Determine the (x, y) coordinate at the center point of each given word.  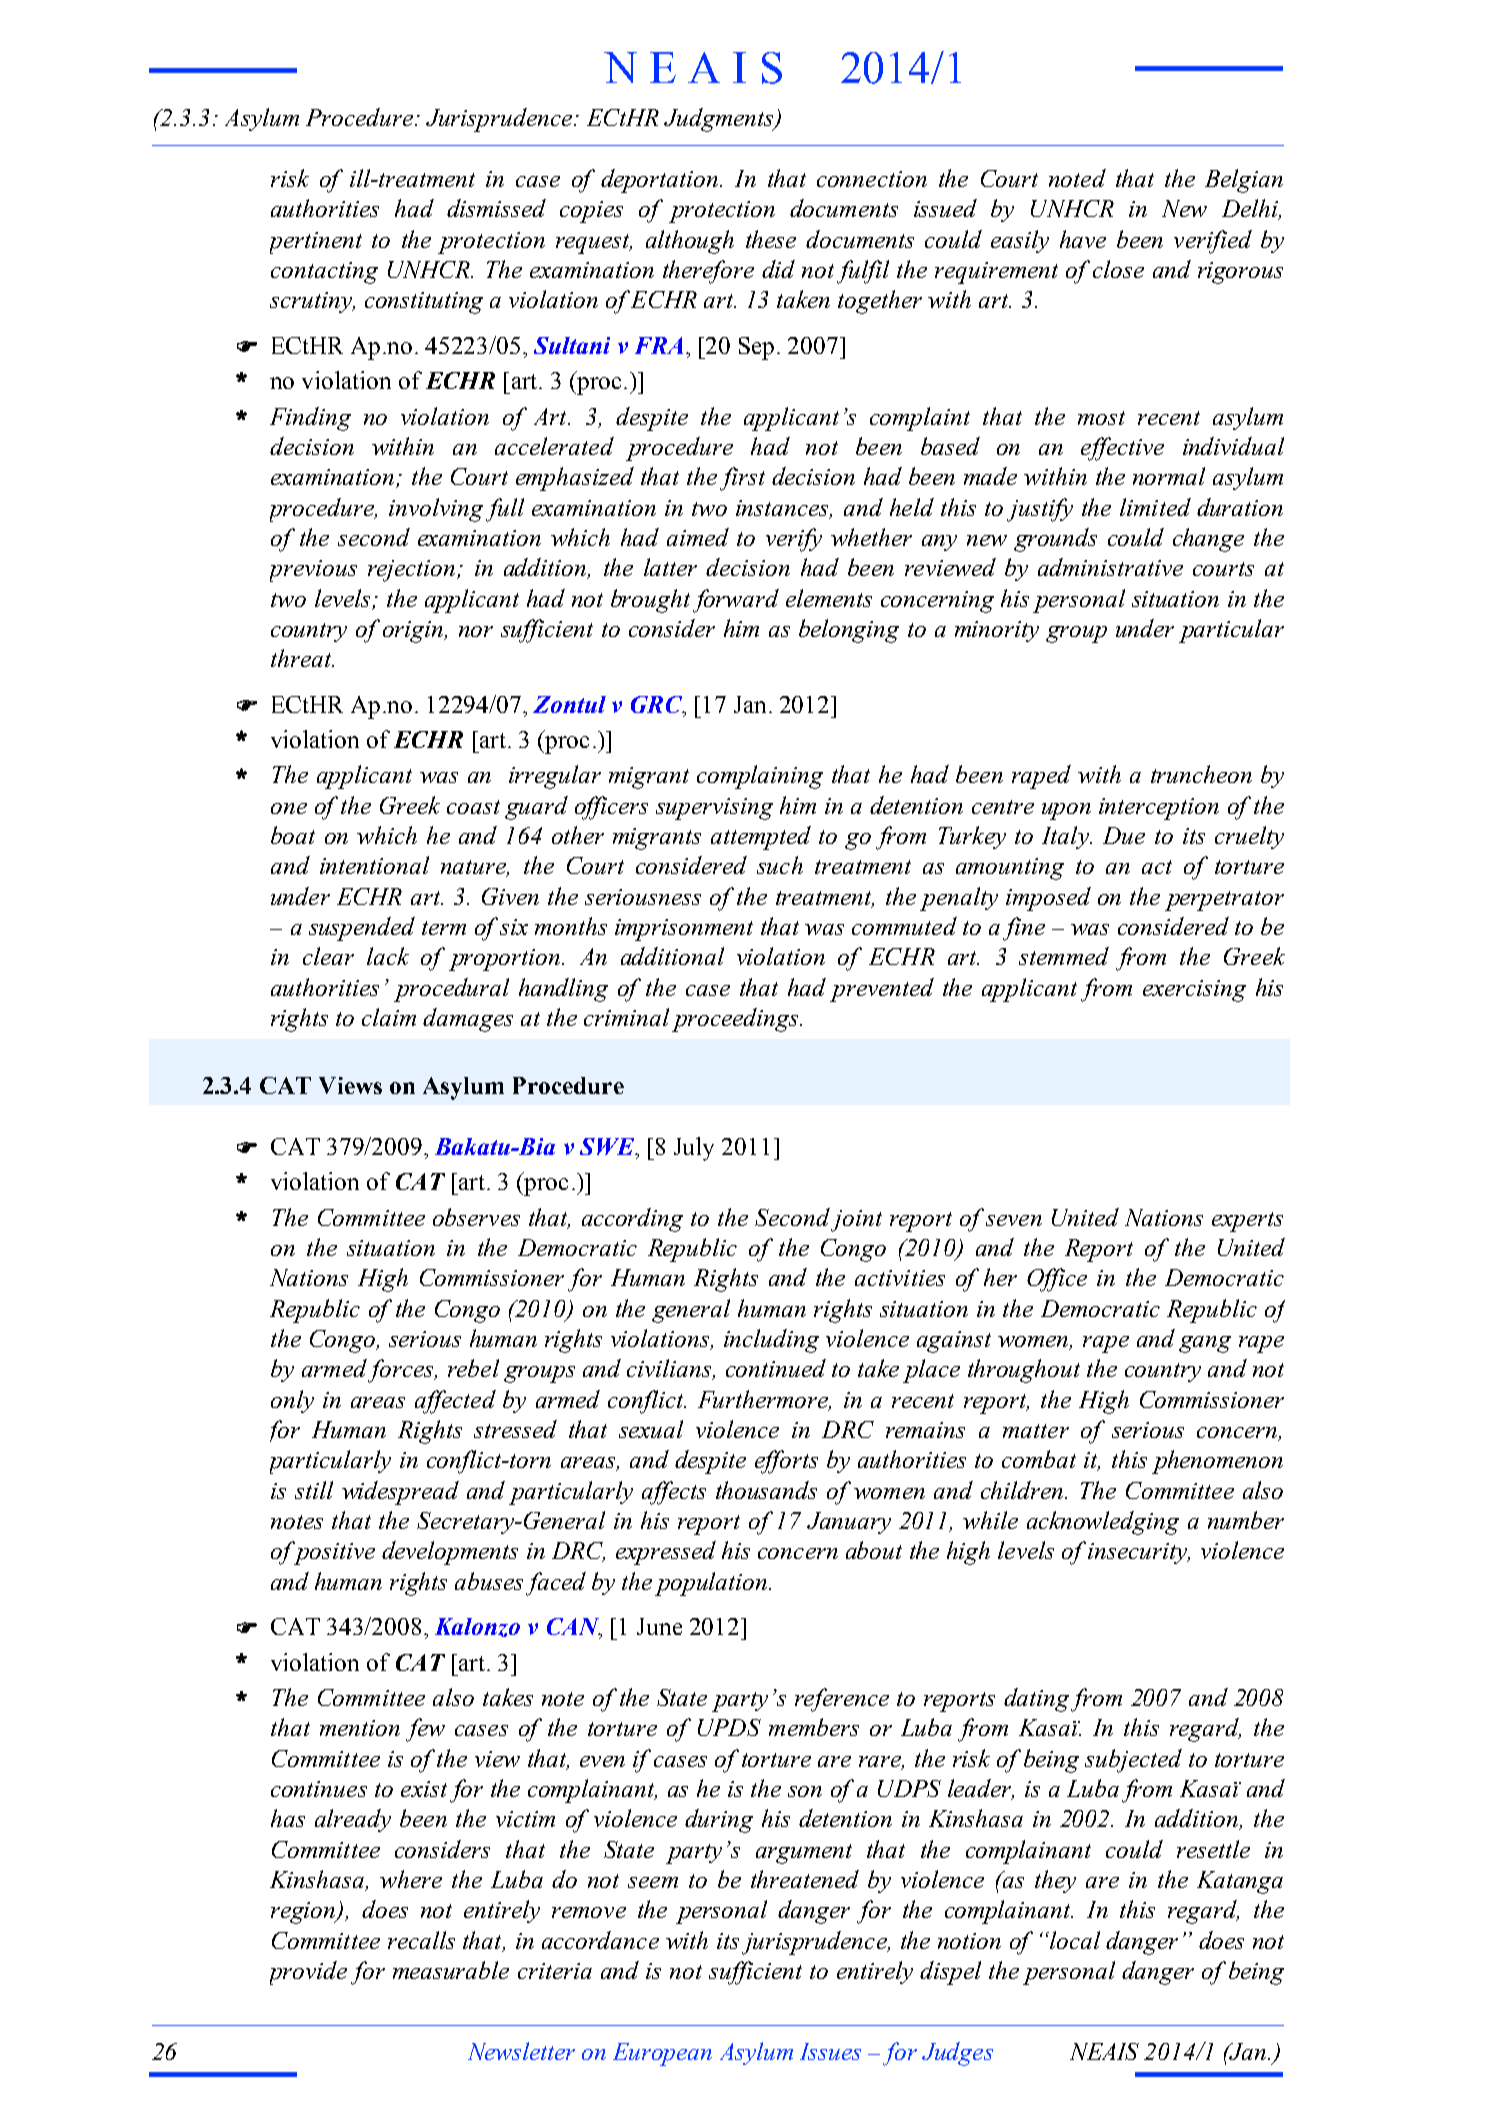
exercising (1194, 991)
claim (389, 1017)
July (694, 1149)
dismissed (496, 208)
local (1074, 1940)
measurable (451, 1970)
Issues (830, 2051)
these (771, 239)
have (1083, 239)
